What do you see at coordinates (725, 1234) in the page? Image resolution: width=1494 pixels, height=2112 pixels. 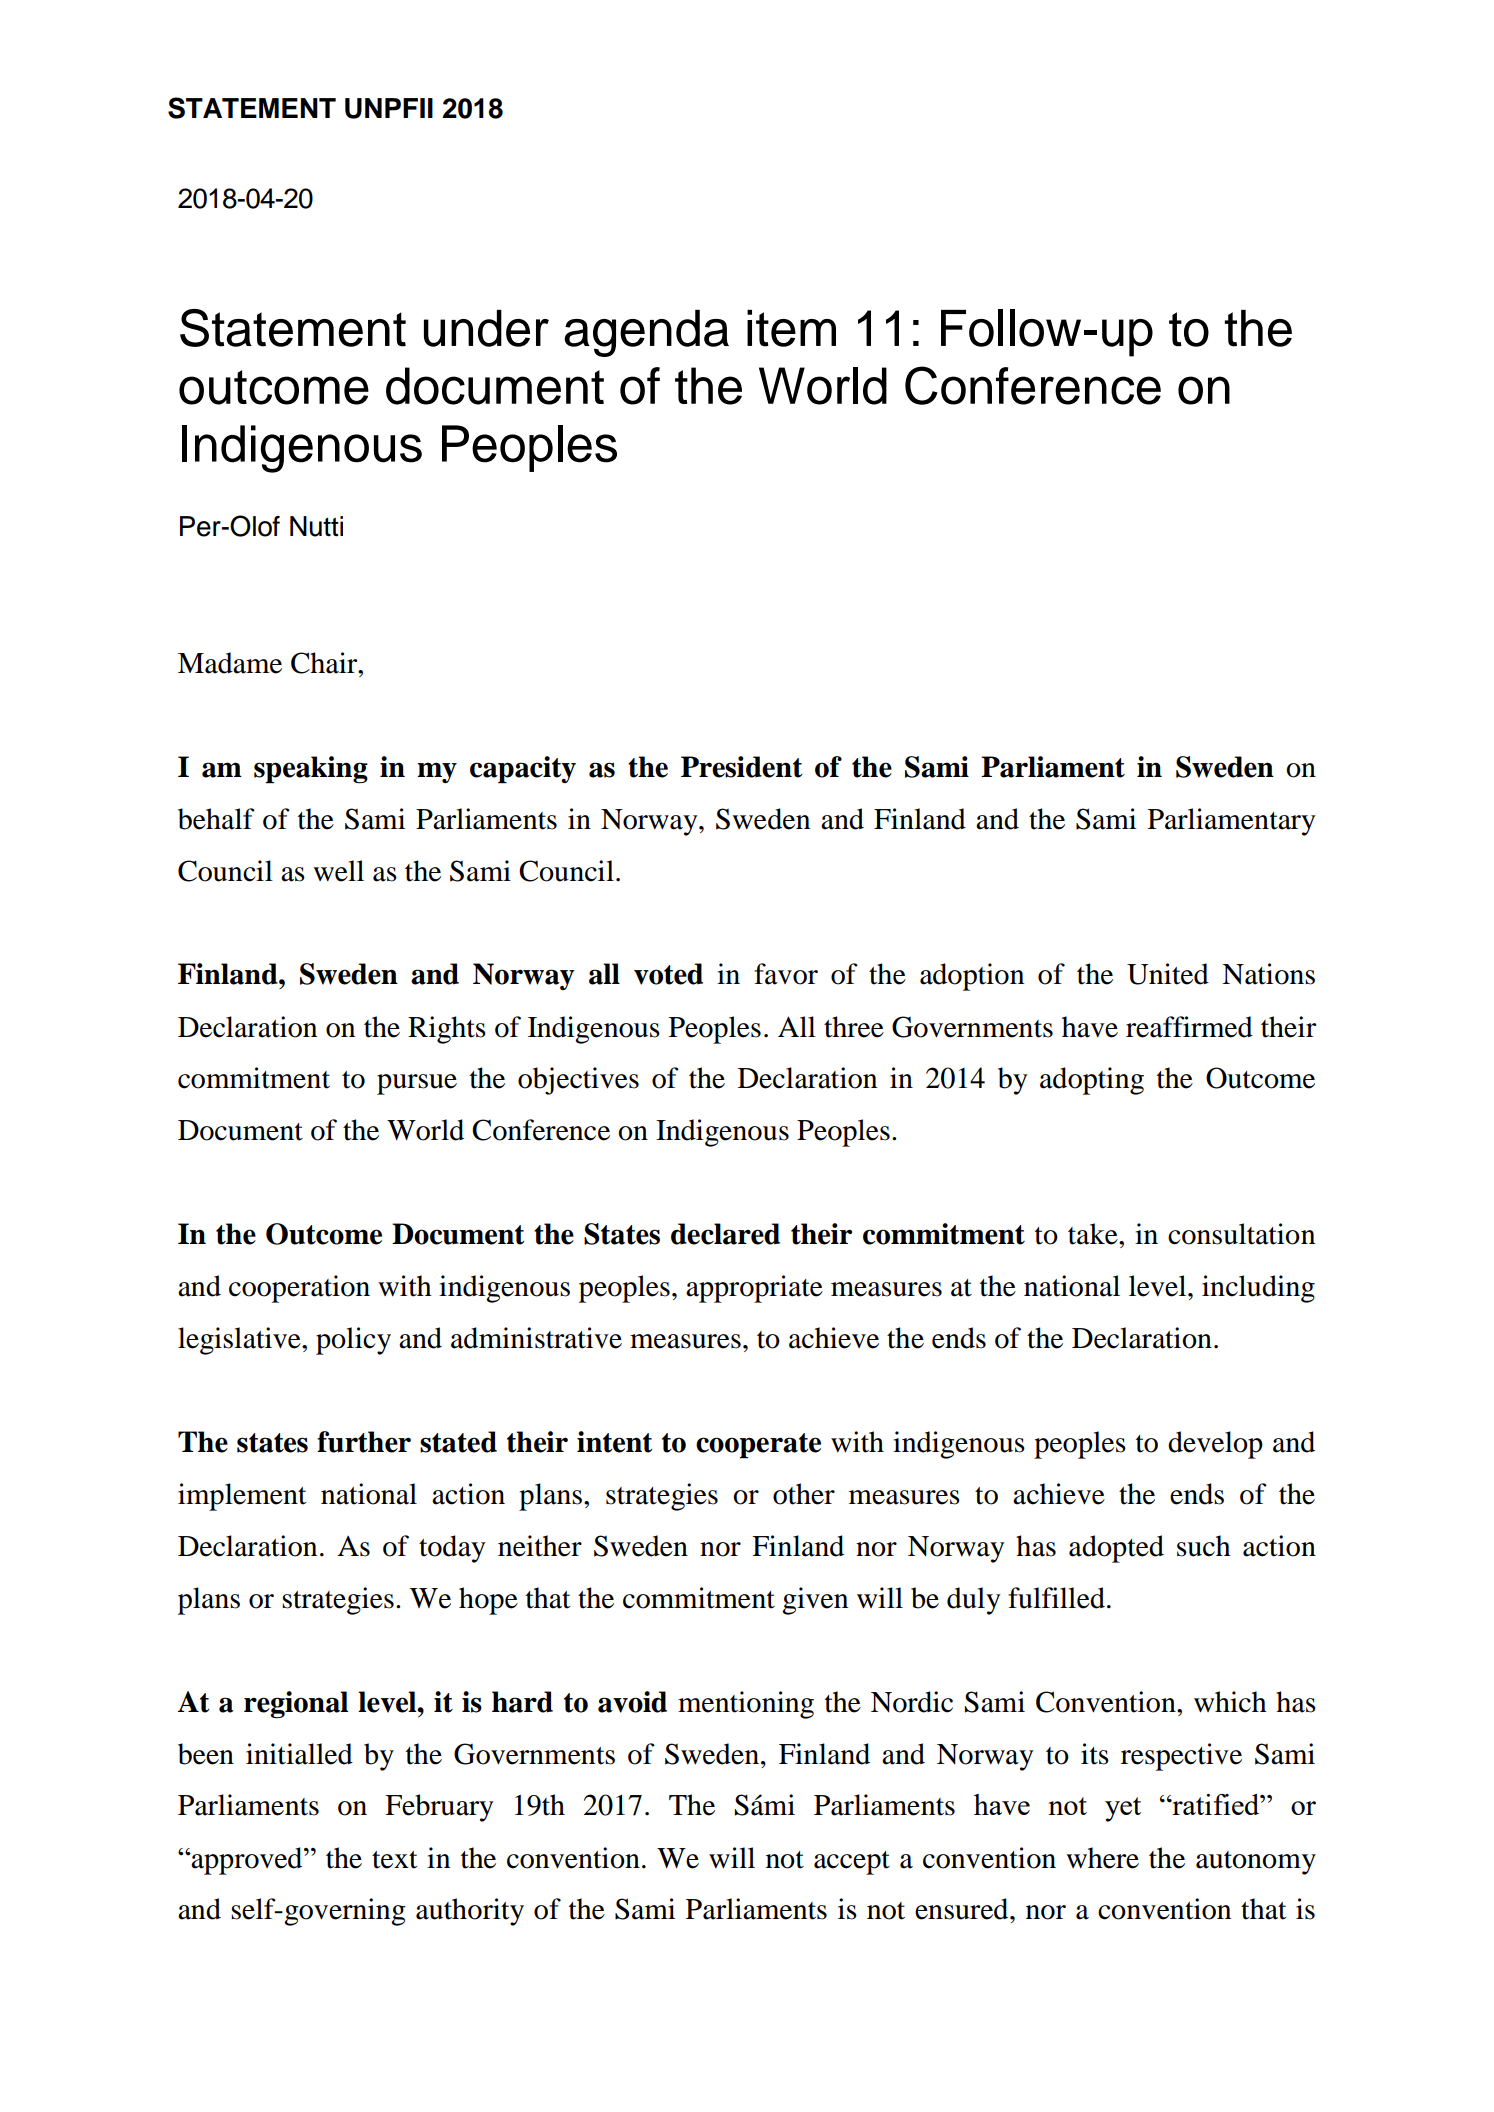 I see `declared` at bounding box center [725, 1234].
